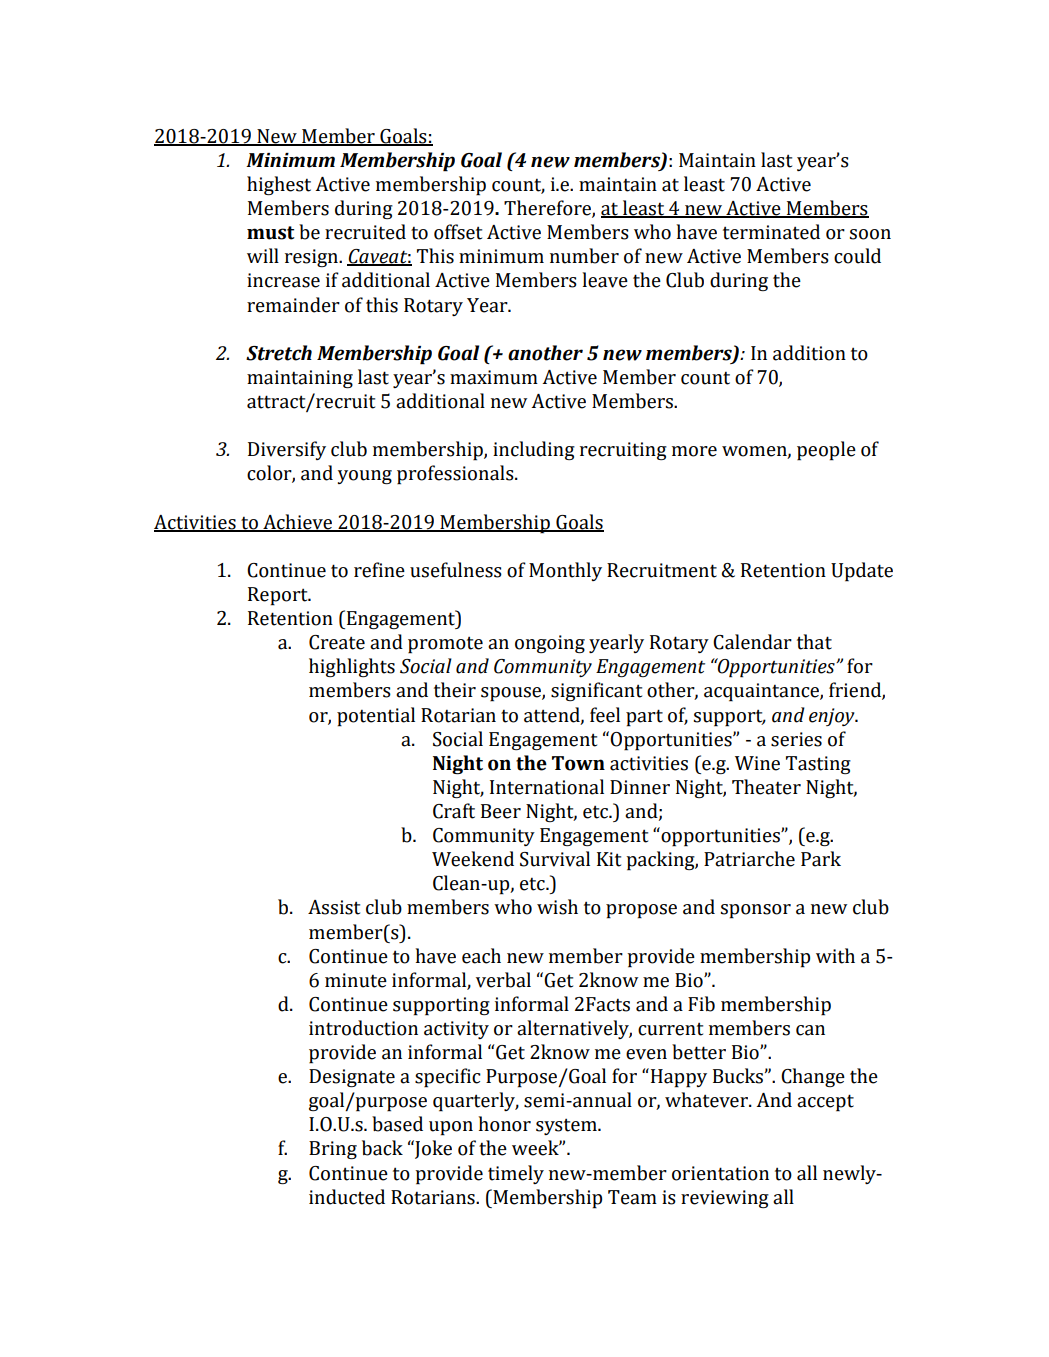  What do you see at coordinates (833, 717) in the image?
I see `enjoy` at bounding box center [833, 717].
